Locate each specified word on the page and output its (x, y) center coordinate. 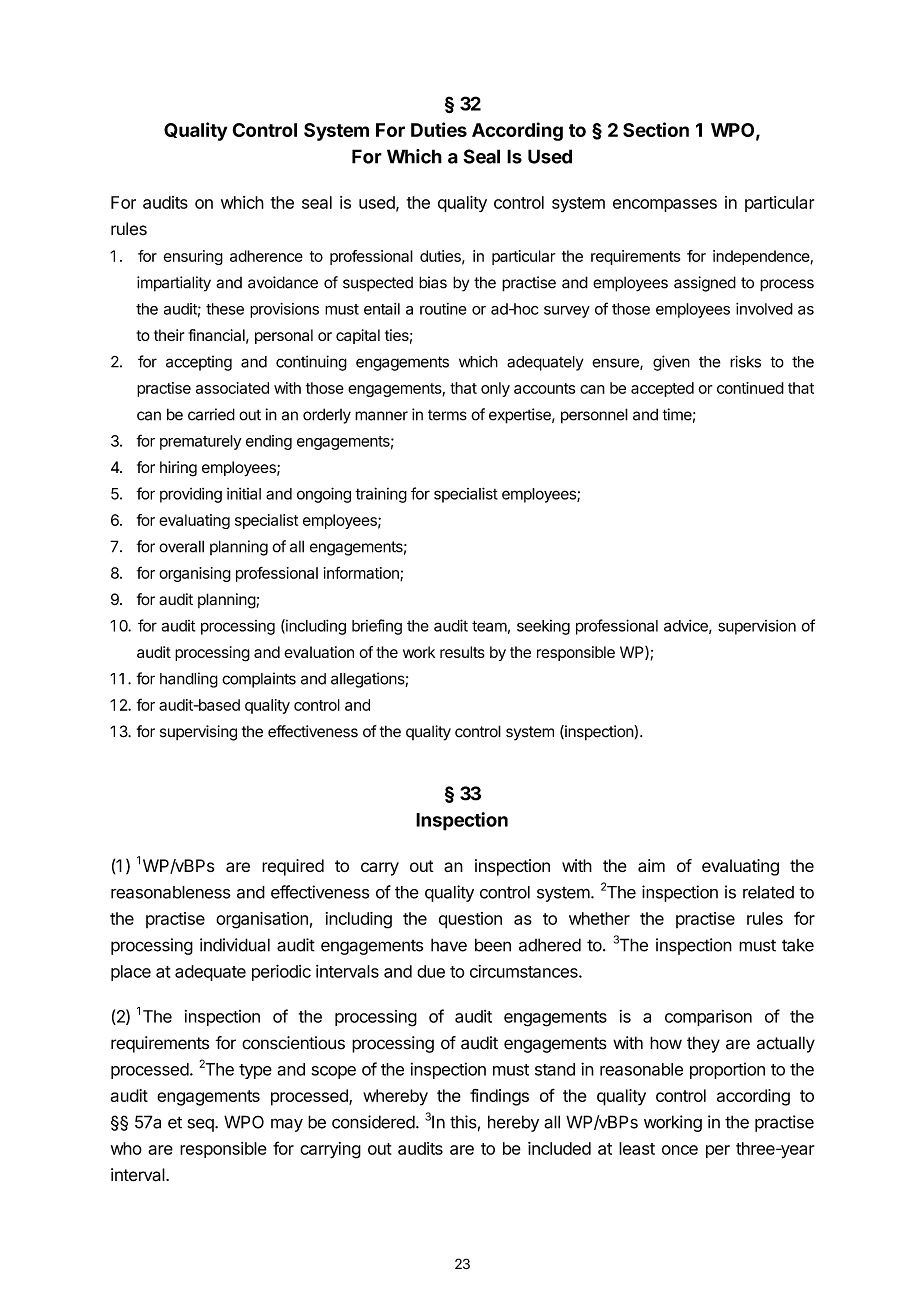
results (462, 652)
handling (189, 680)
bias (433, 282)
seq (201, 1125)
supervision (757, 627)
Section (656, 129)
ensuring (193, 257)
